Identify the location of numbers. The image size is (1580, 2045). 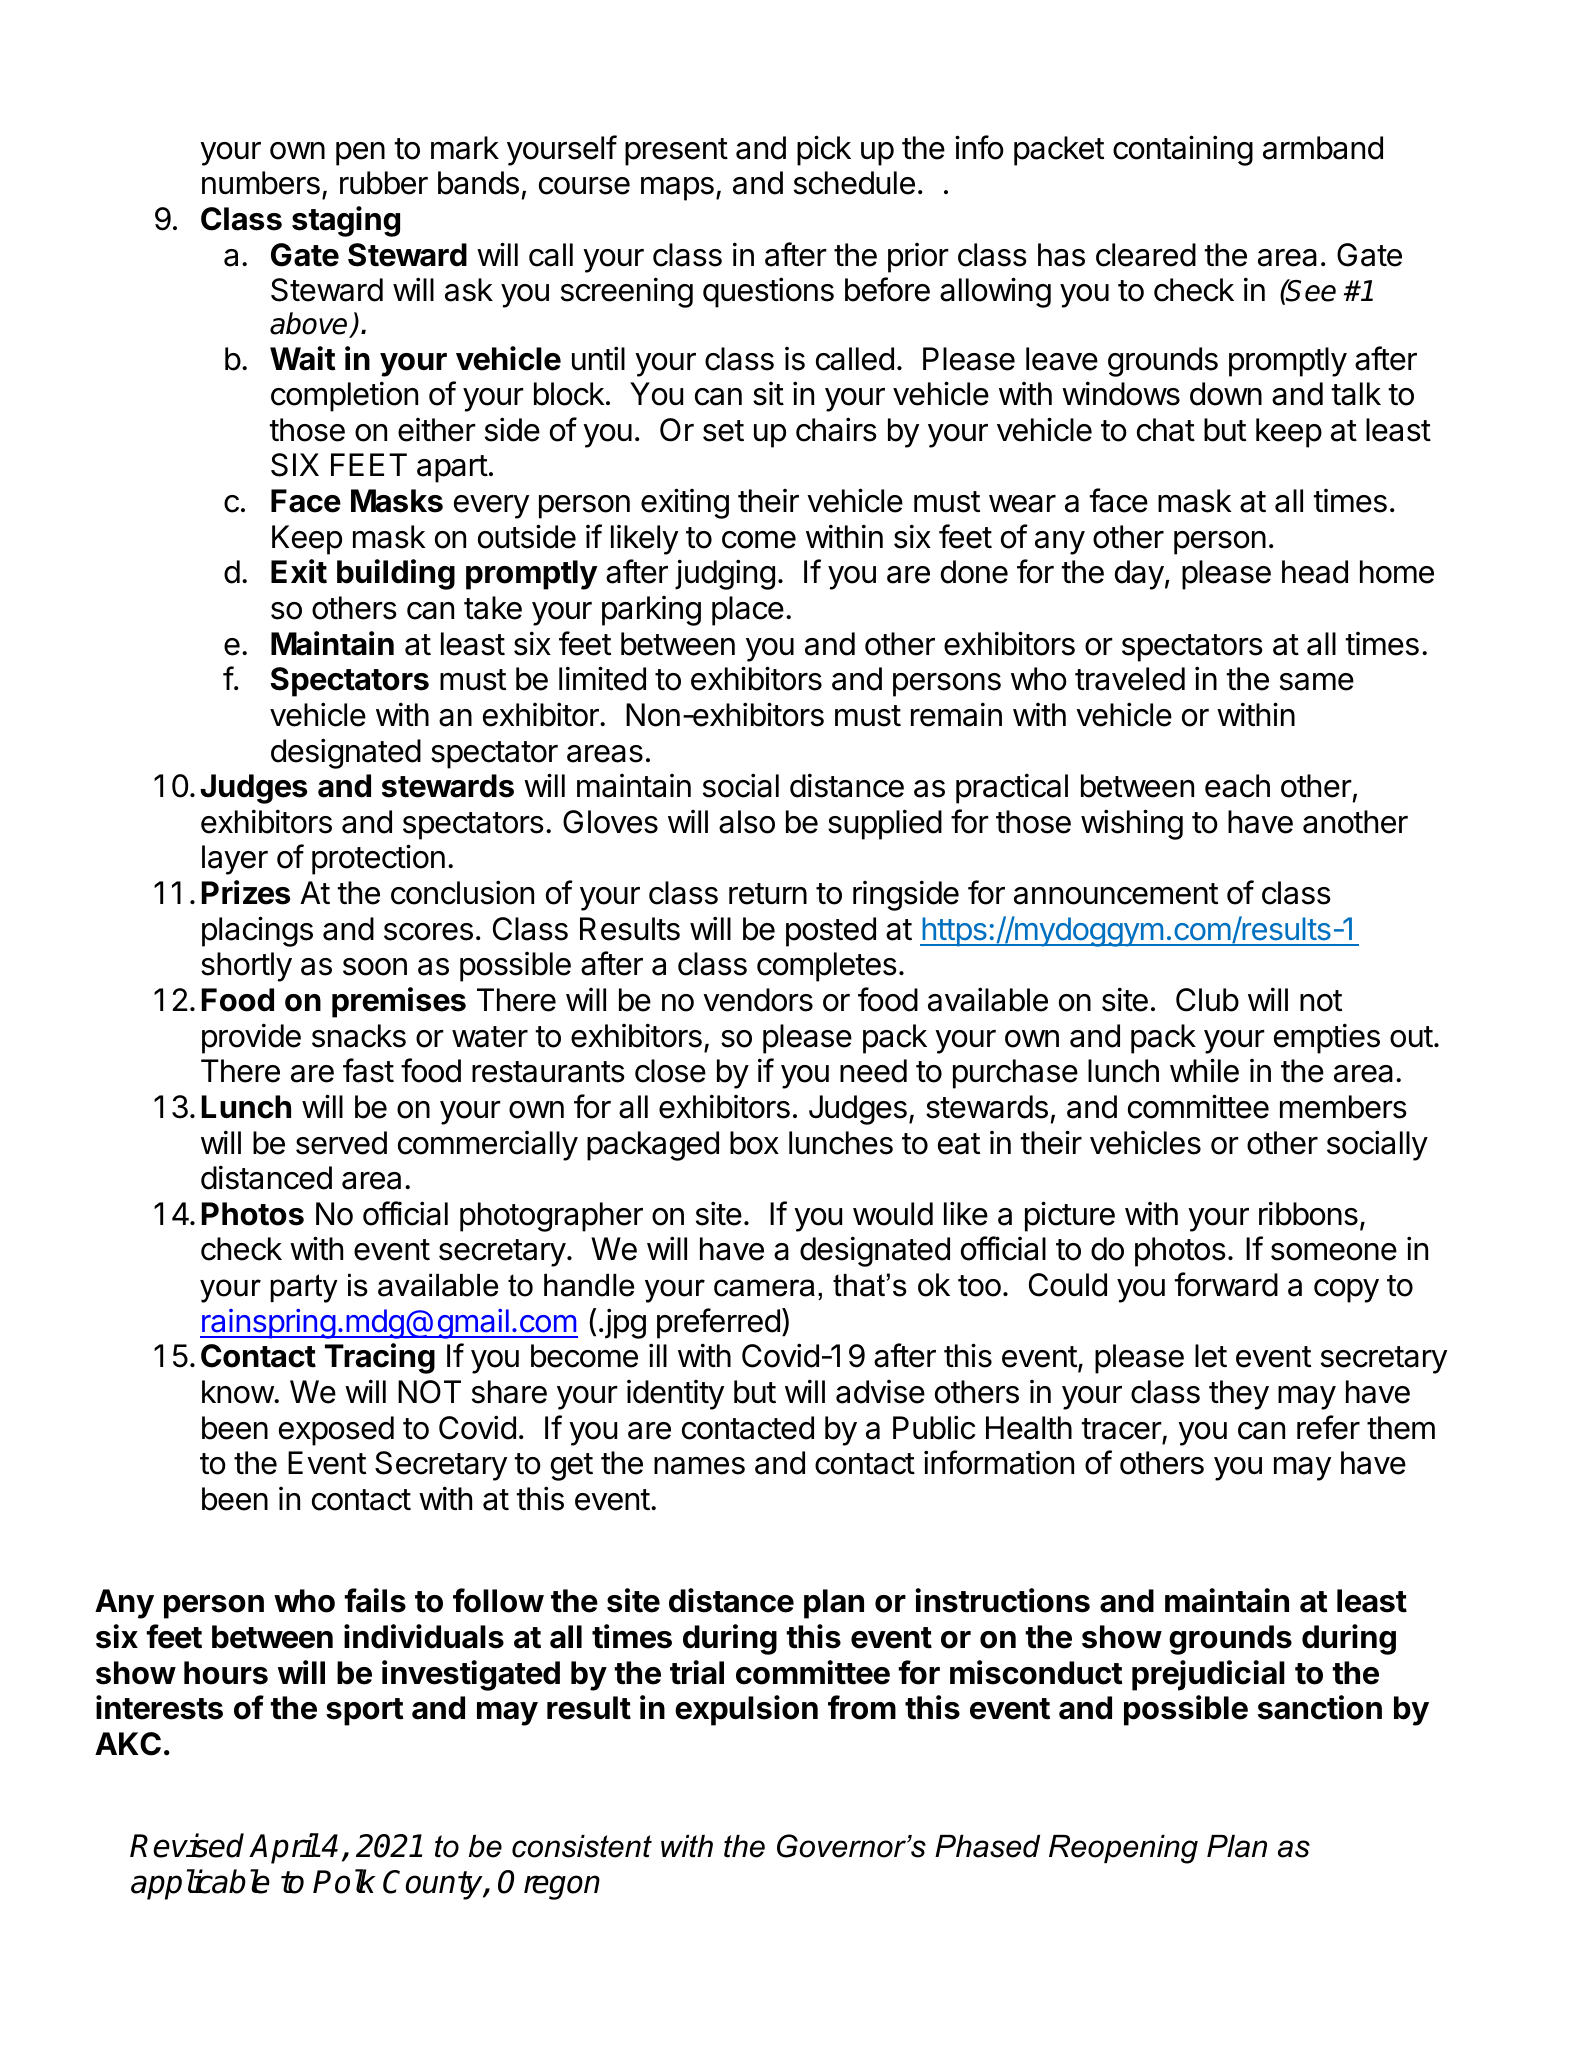
(261, 183).
